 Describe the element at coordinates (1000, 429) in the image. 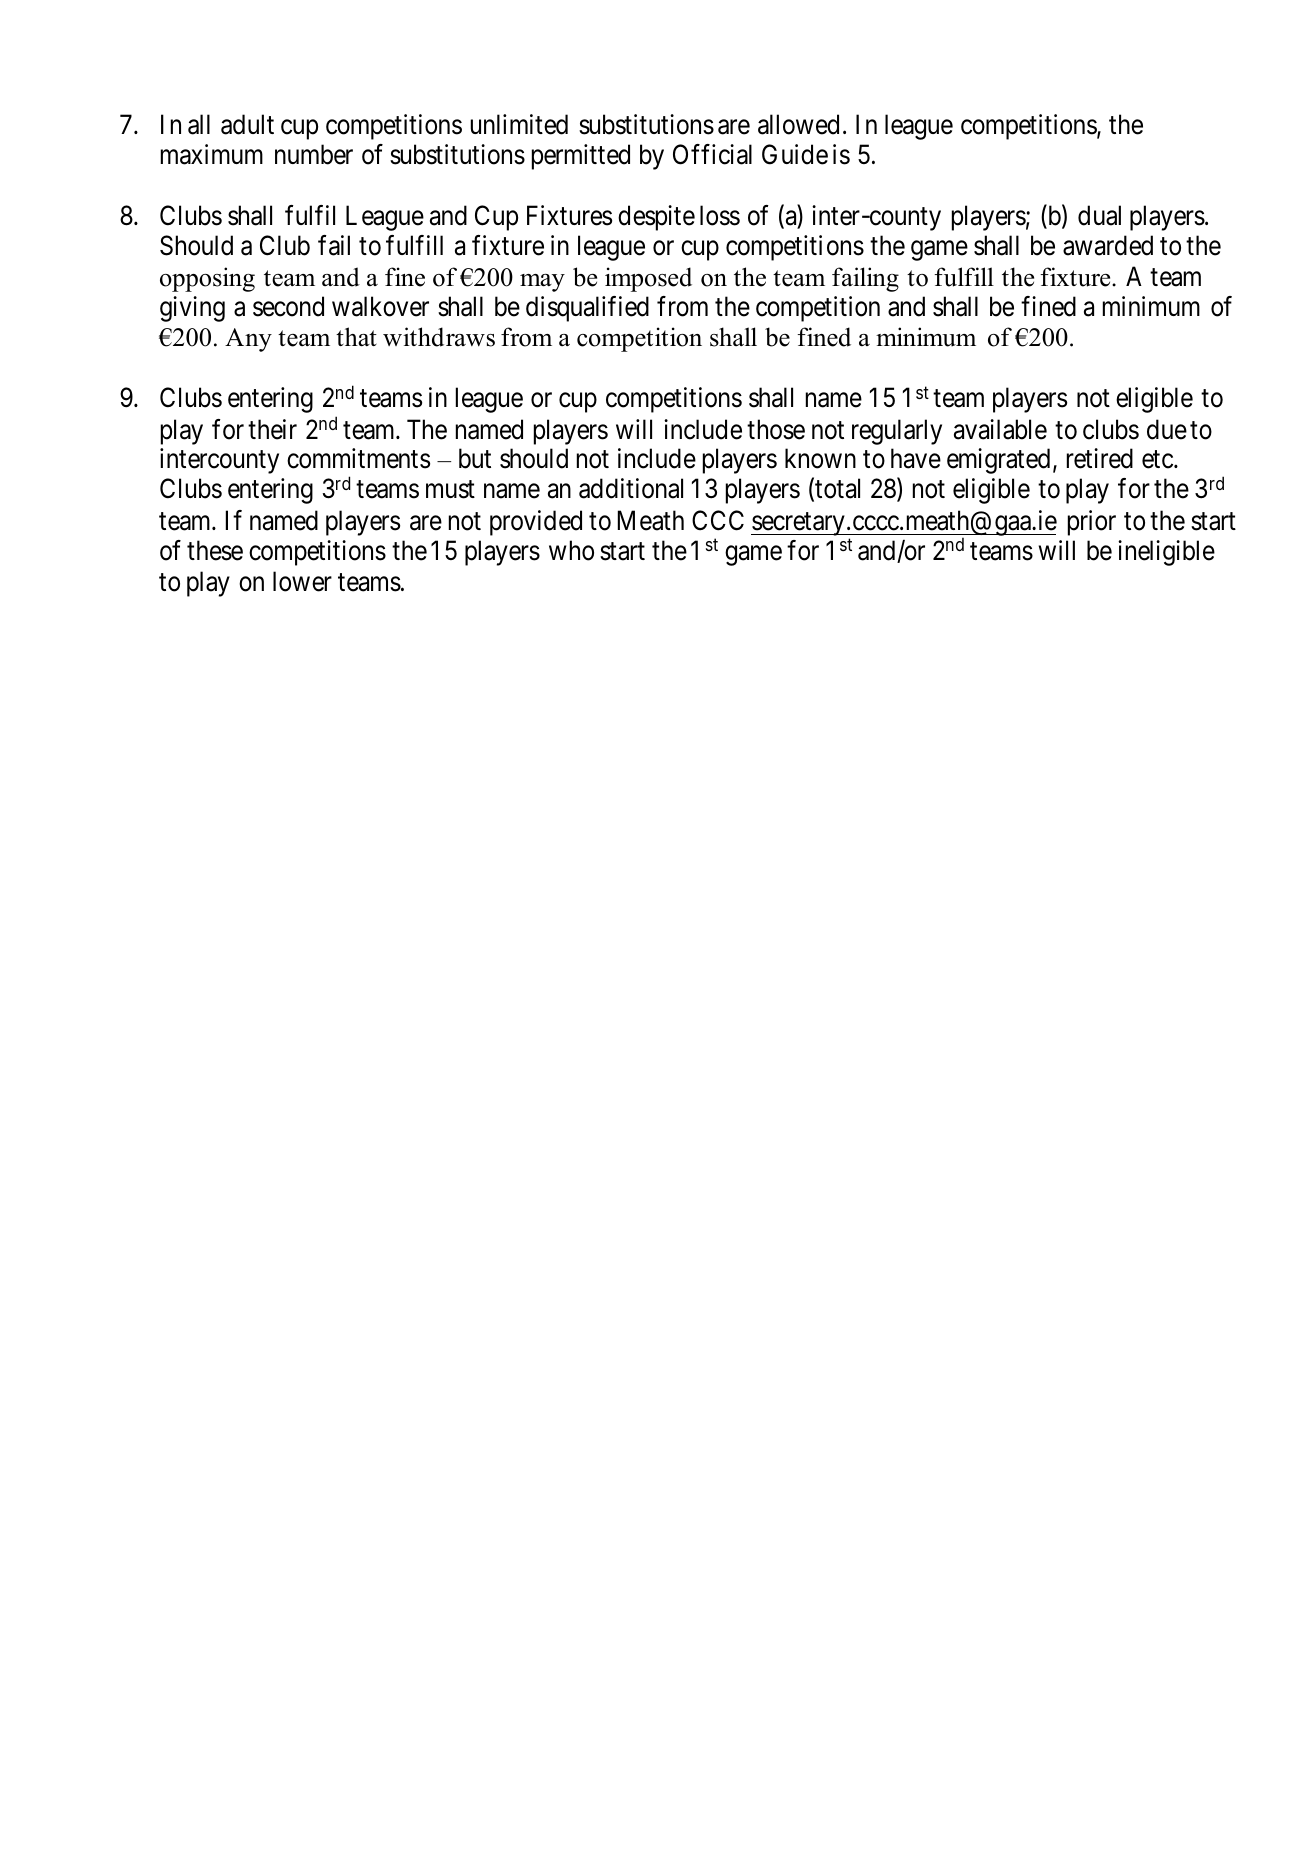

I see `available` at that location.
